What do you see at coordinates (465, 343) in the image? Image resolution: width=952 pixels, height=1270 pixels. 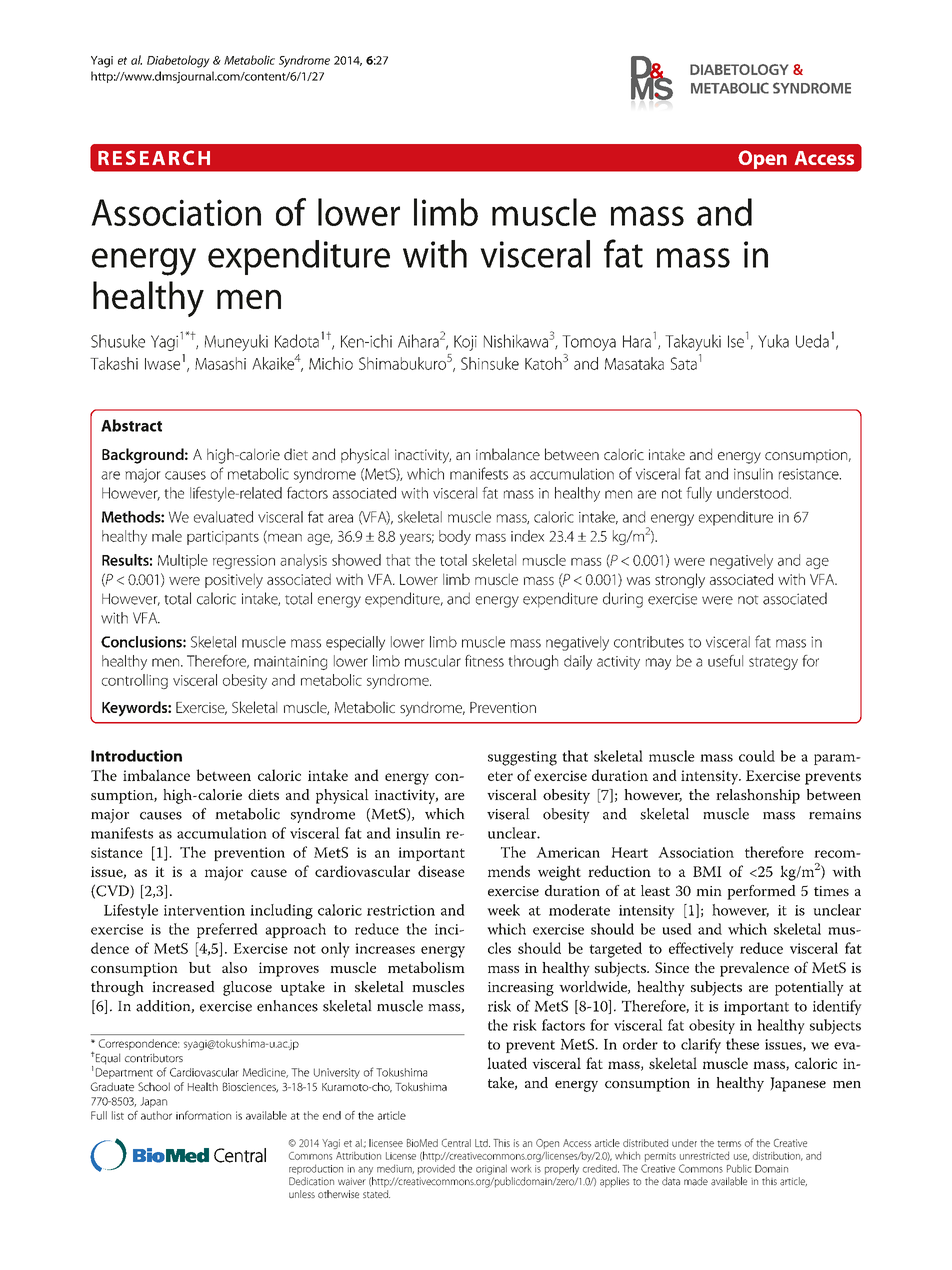 I see `Koji` at bounding box center [465, 343].
